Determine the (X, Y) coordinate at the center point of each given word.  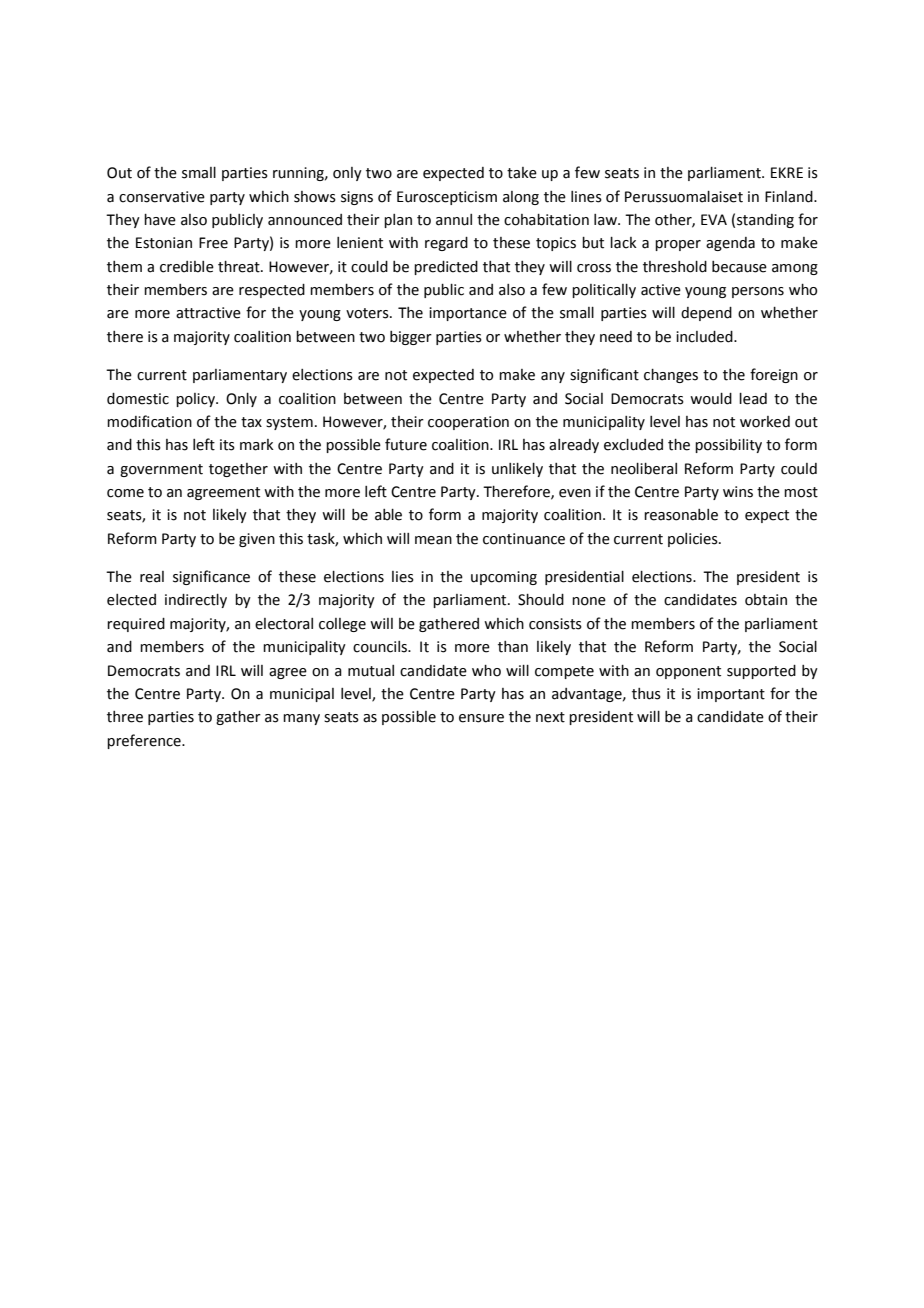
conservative (162, 197)
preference (145, 741)
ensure (481, 718)
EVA (714, 219)
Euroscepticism (447, 198)
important (731, 695)
